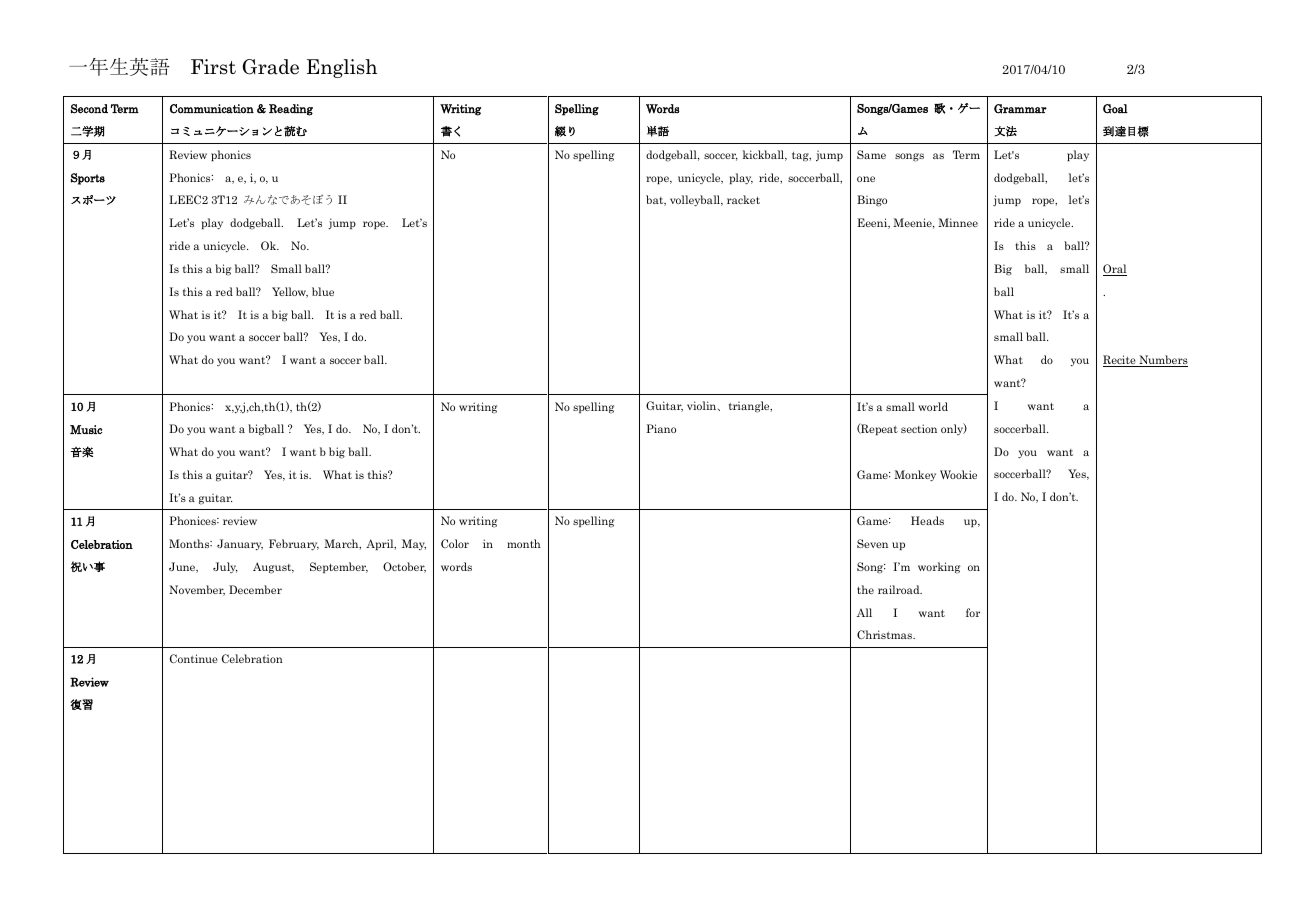 This screenshot has width=1309, height=924. Describe the element at coordinates (919, 428) in the screenshot. I see `section` at that location.
